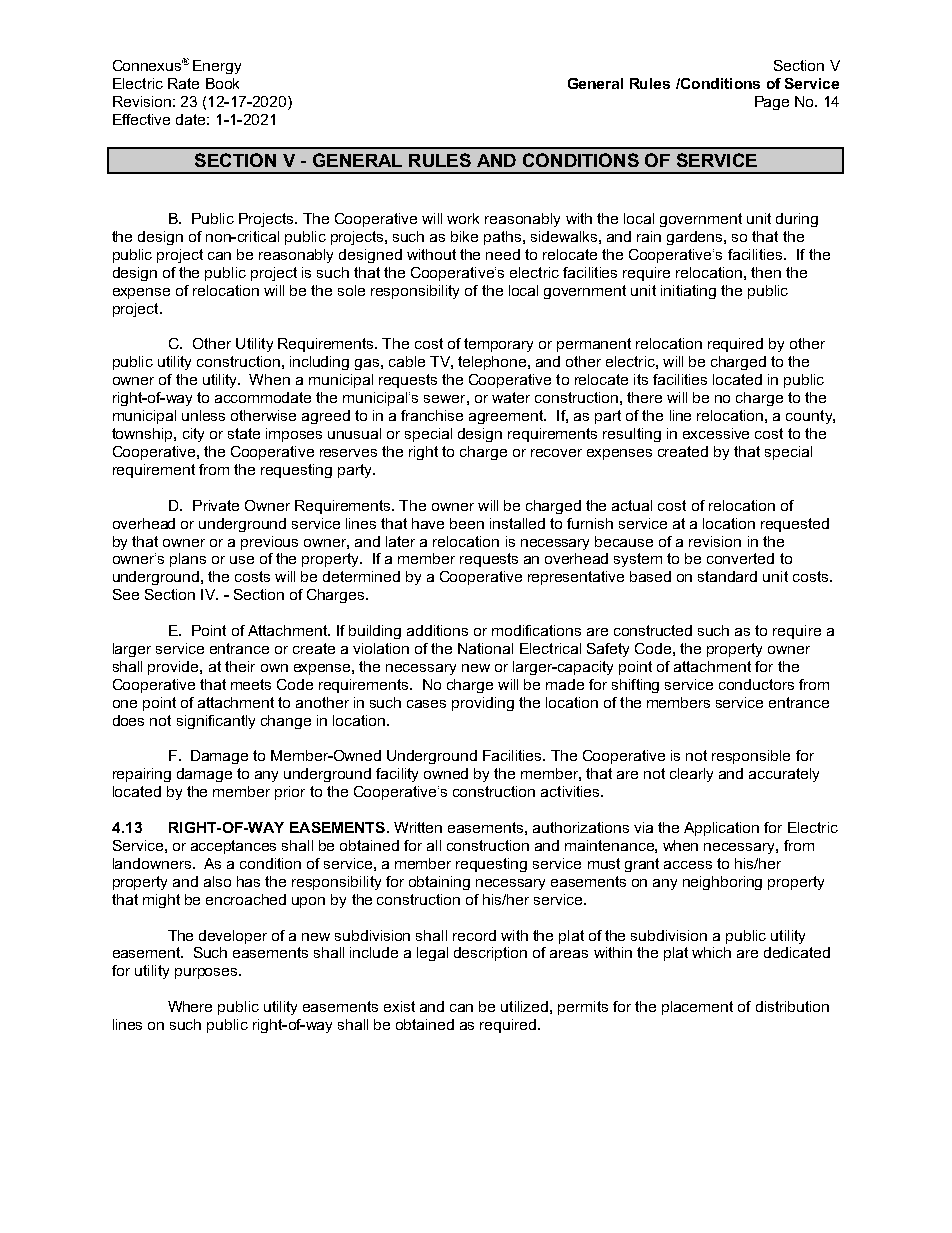 This screenshot has width=952, height=1233. Describe the element at coordinates (188, 560) in the screenshot. I see `plans` at that location.
